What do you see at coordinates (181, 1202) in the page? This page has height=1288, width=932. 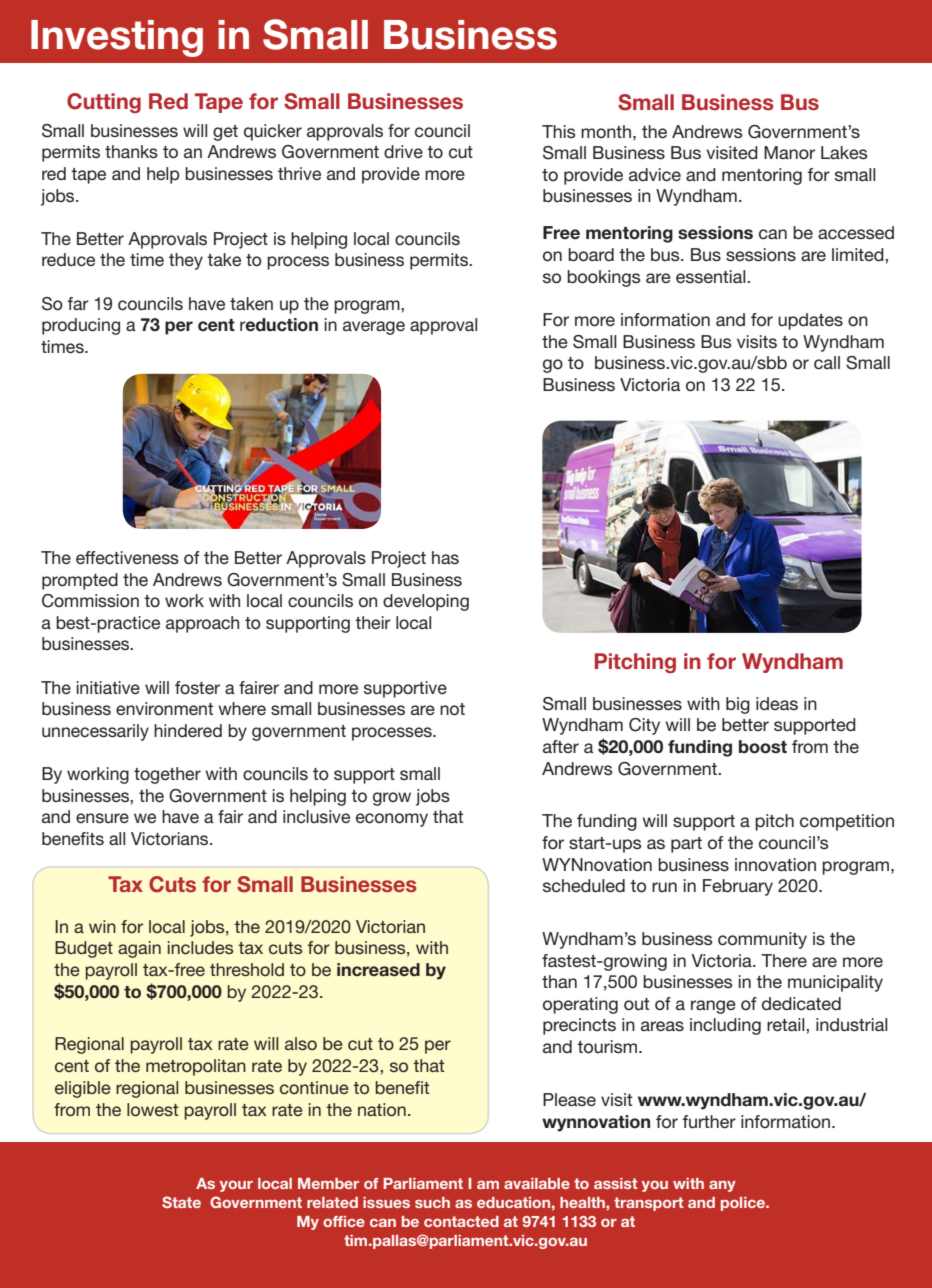 I see `State` at bounding box center [181, 1202].
